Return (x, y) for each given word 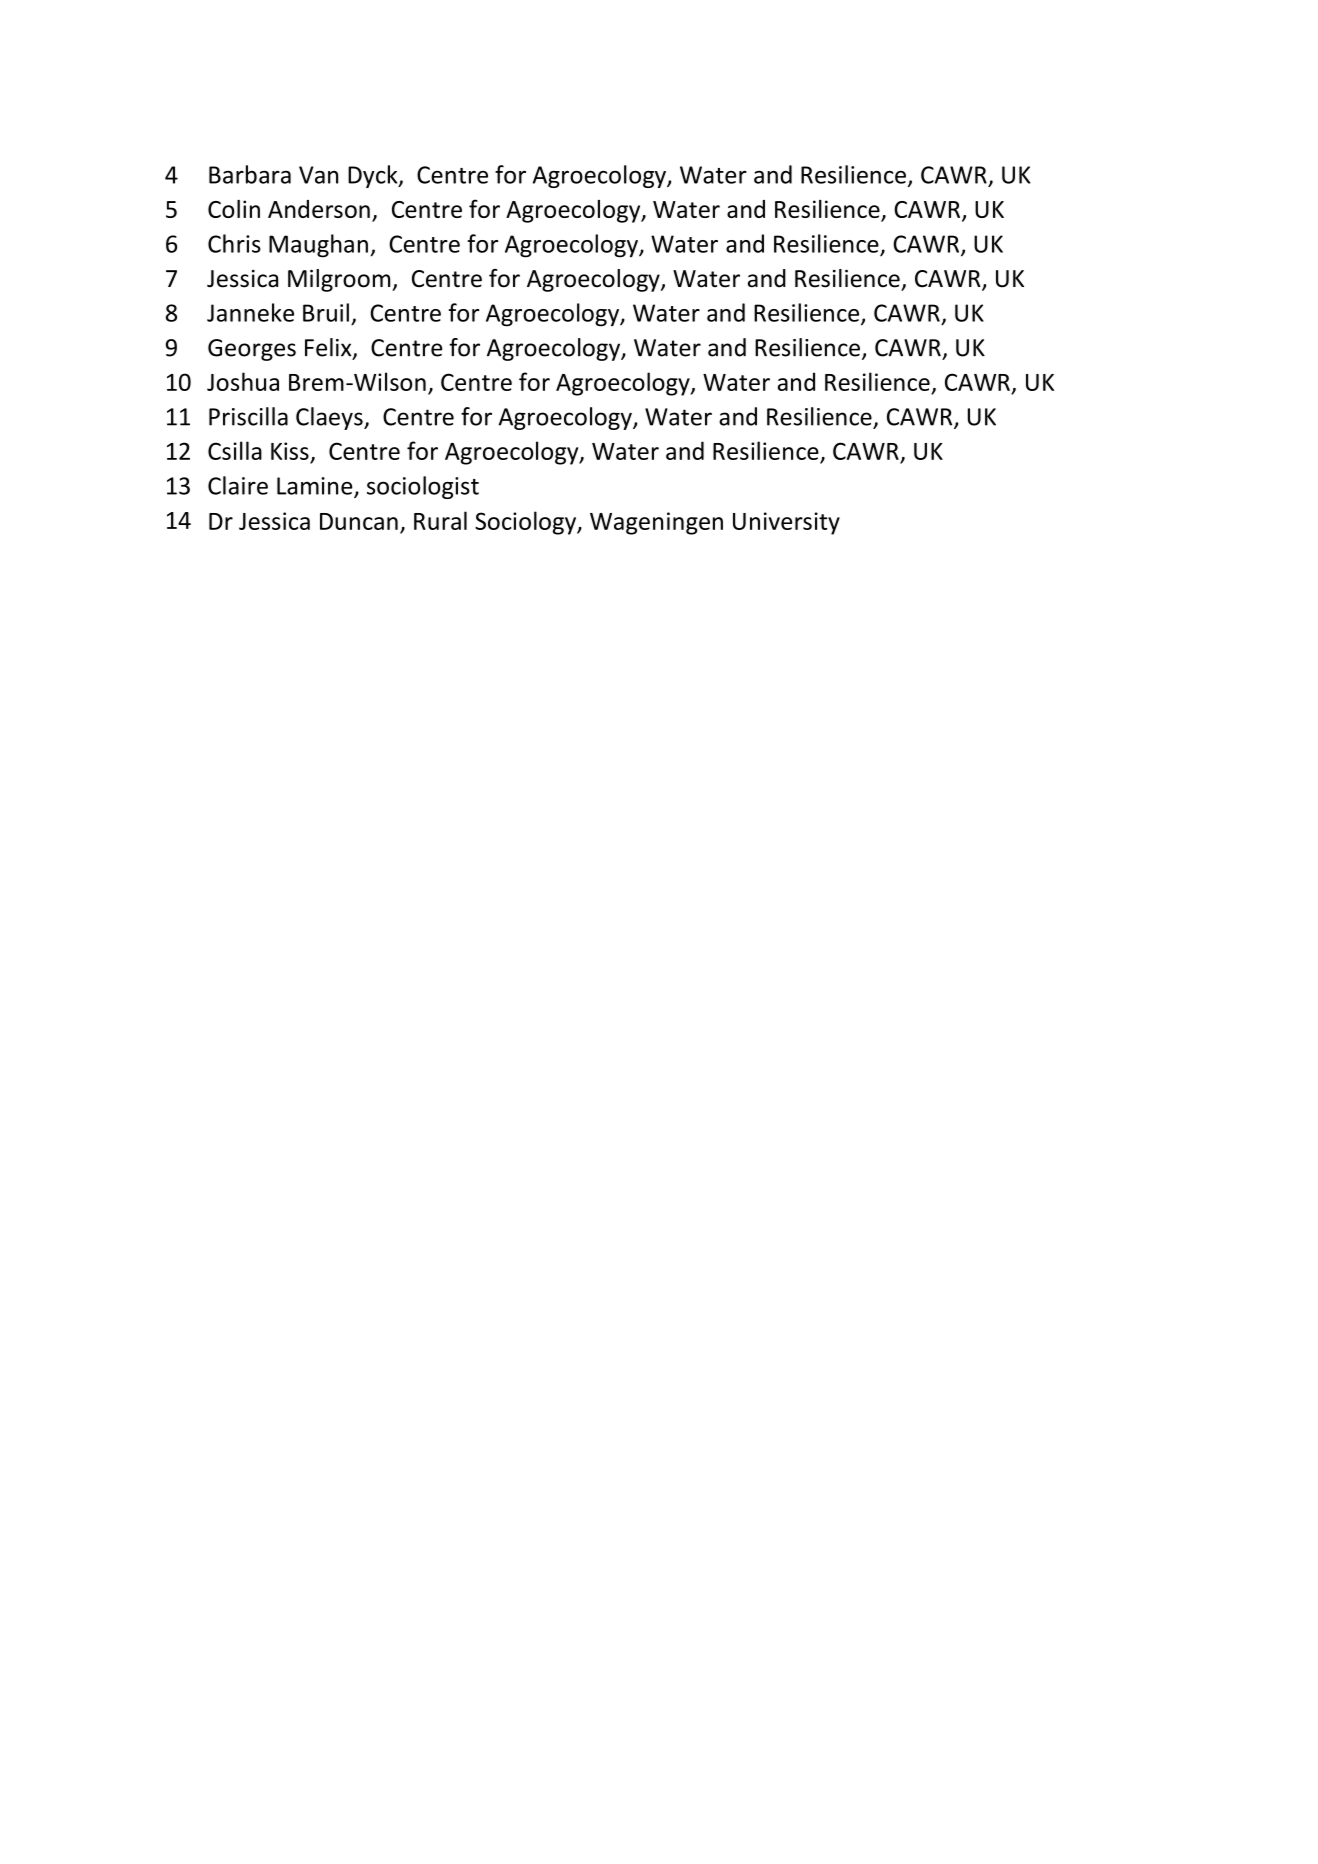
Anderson (319, 209)
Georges (252, 350)
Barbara (250, 174)
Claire (238, 485)
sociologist (423, 487)
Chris (234, 243)
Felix (329, 348)
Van (318, 175)
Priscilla (248, 416)
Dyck (374, 176)
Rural (440, 520)
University (786, 523)
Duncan (359, 521)
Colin (234, 209)
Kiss (290, 451)
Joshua (243, 381)
